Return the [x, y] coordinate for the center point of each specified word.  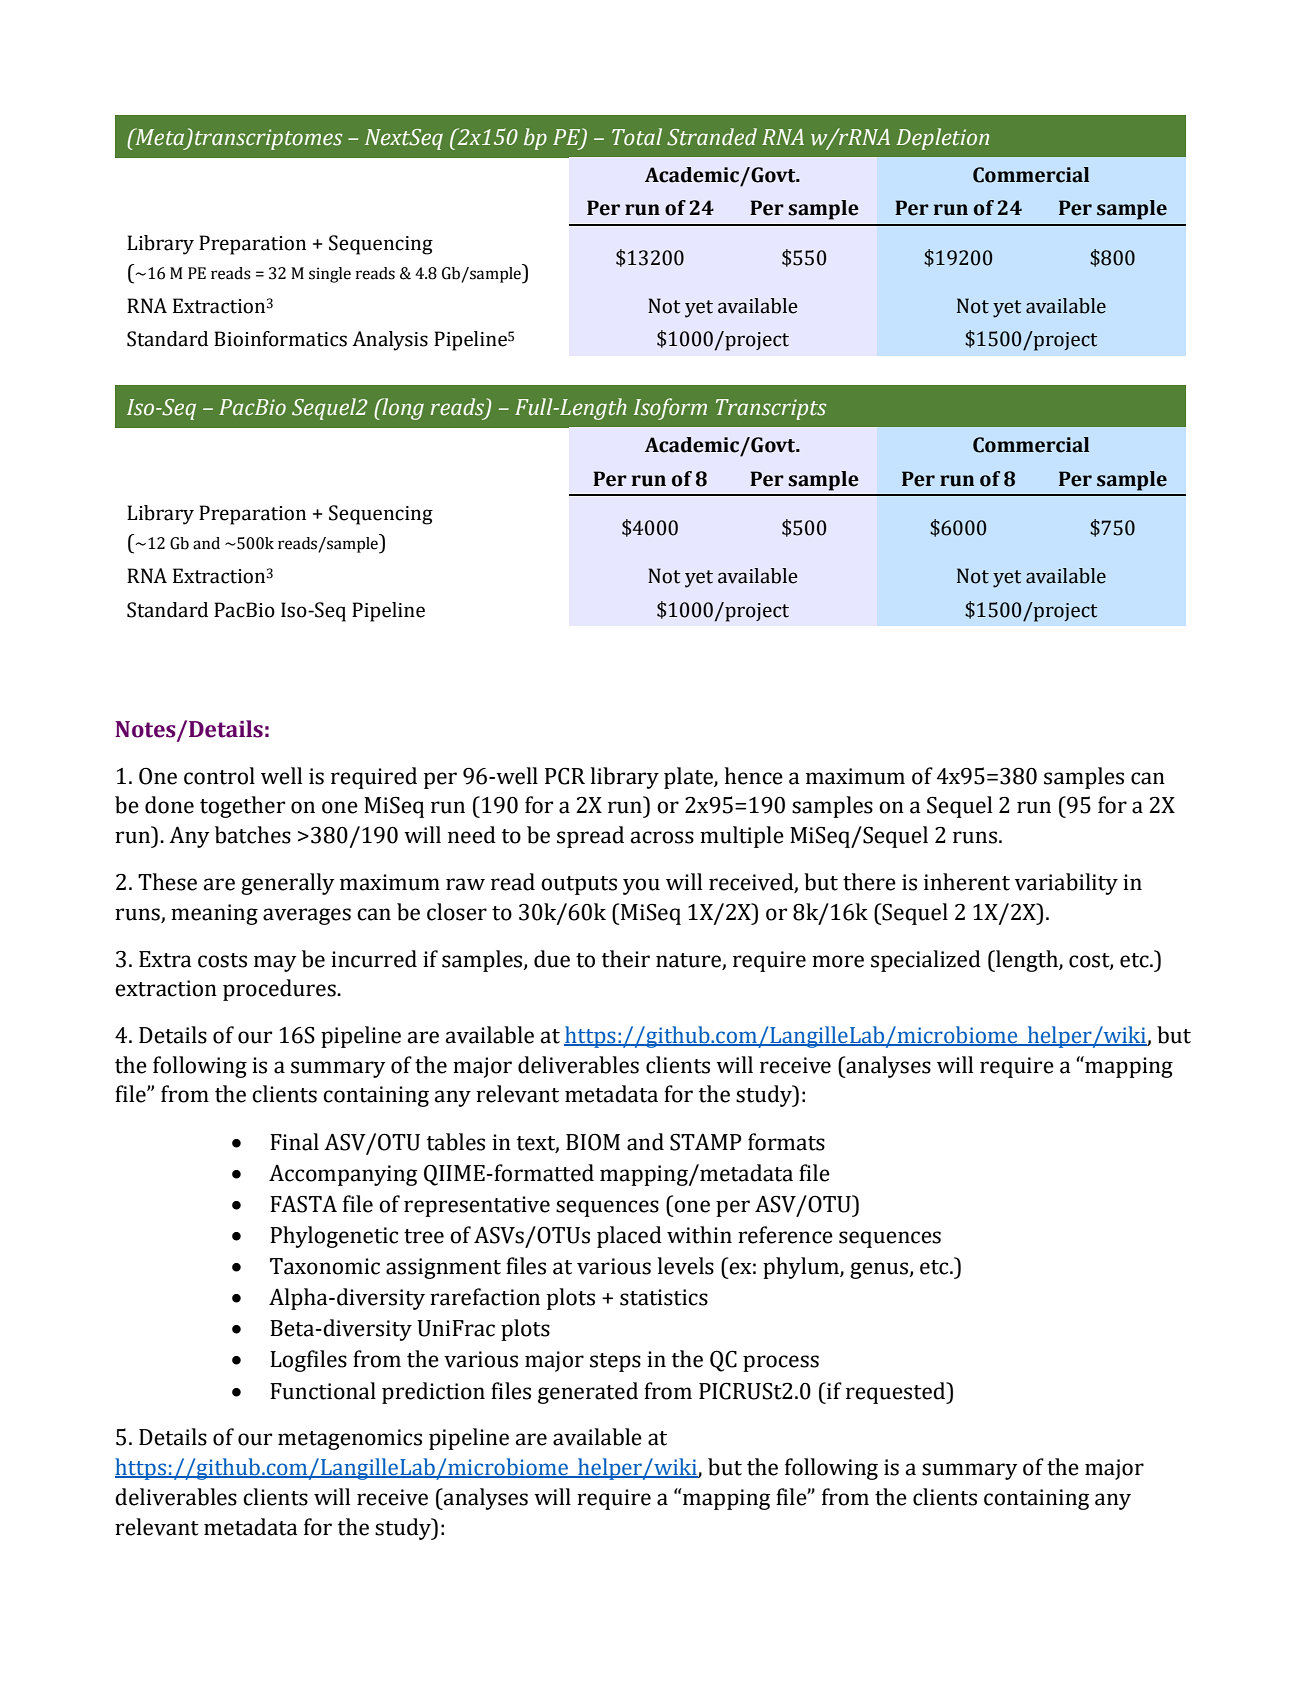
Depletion [942, 139]
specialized [926, 961]
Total [637, 137]
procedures [280, 990]
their [626, 959]
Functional [323, 1391]
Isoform [670, 409]
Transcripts [771, 409]
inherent [967, 882]
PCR [565, 776]
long [402, 409]
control [219, 776]
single [330, 275]
